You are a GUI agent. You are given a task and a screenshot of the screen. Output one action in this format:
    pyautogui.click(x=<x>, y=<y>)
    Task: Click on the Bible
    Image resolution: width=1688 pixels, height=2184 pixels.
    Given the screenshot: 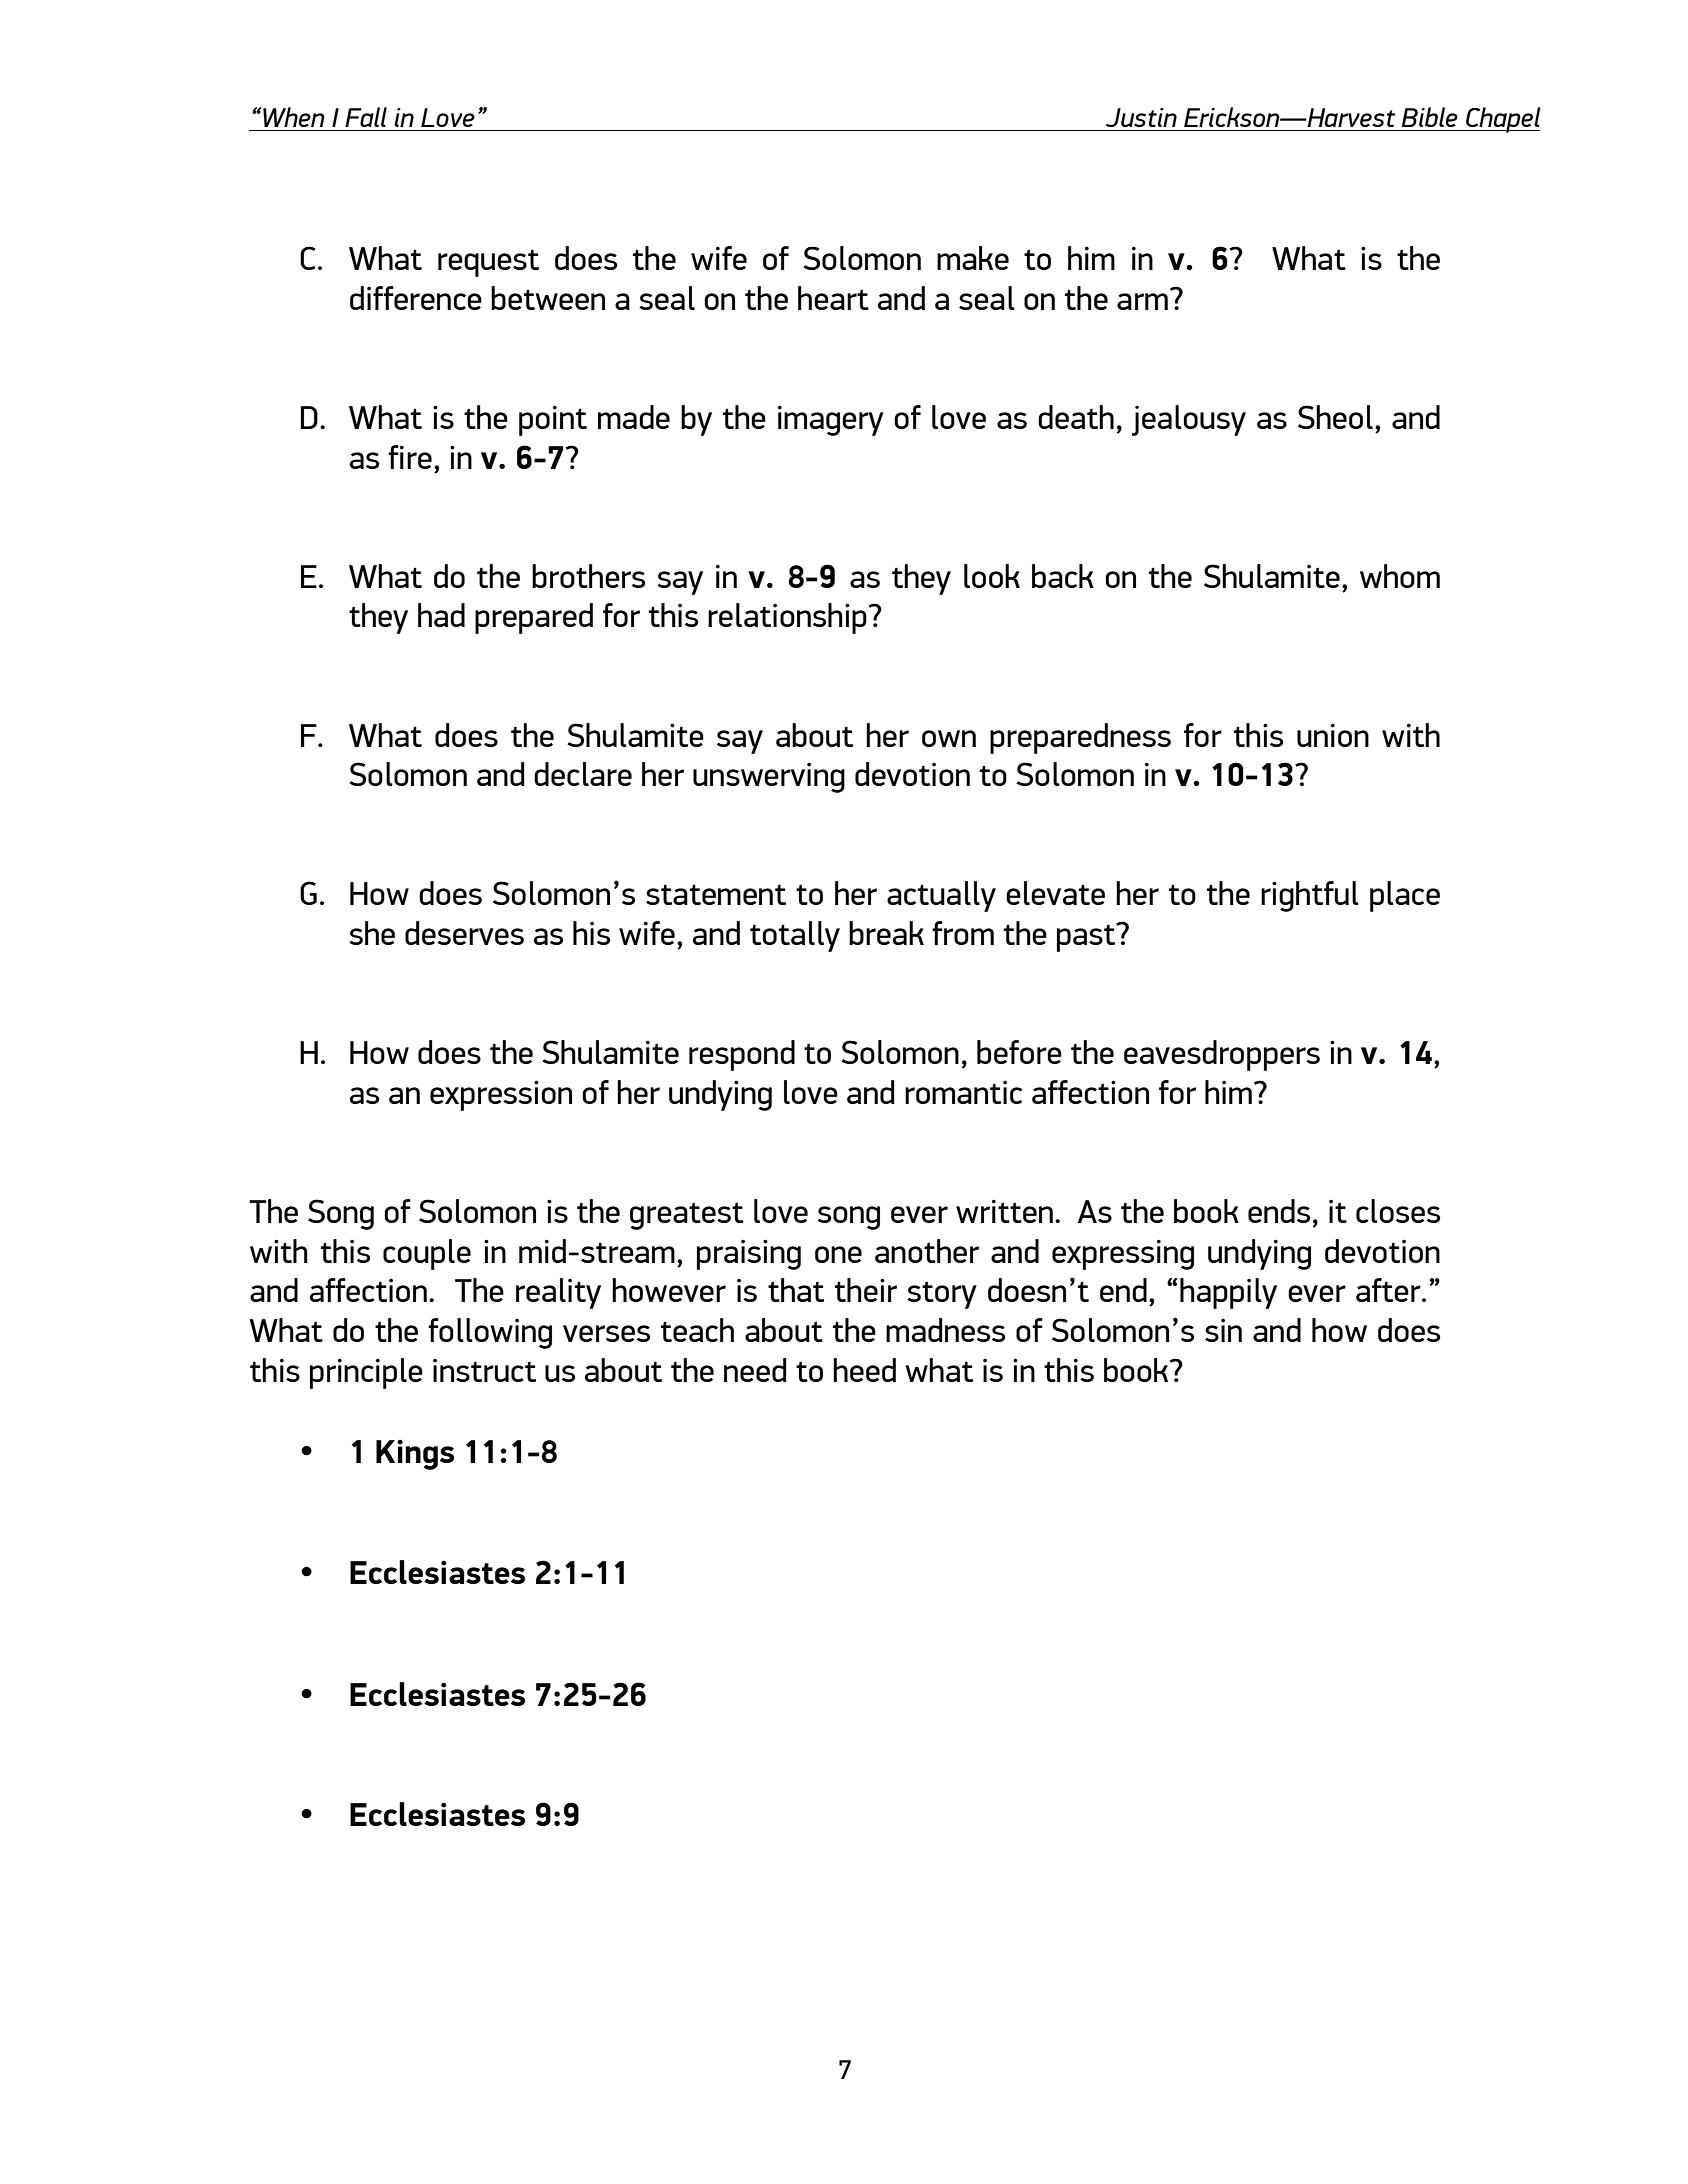 What is the action you would take?
    pyautogui.click(x=1429, y=117)
